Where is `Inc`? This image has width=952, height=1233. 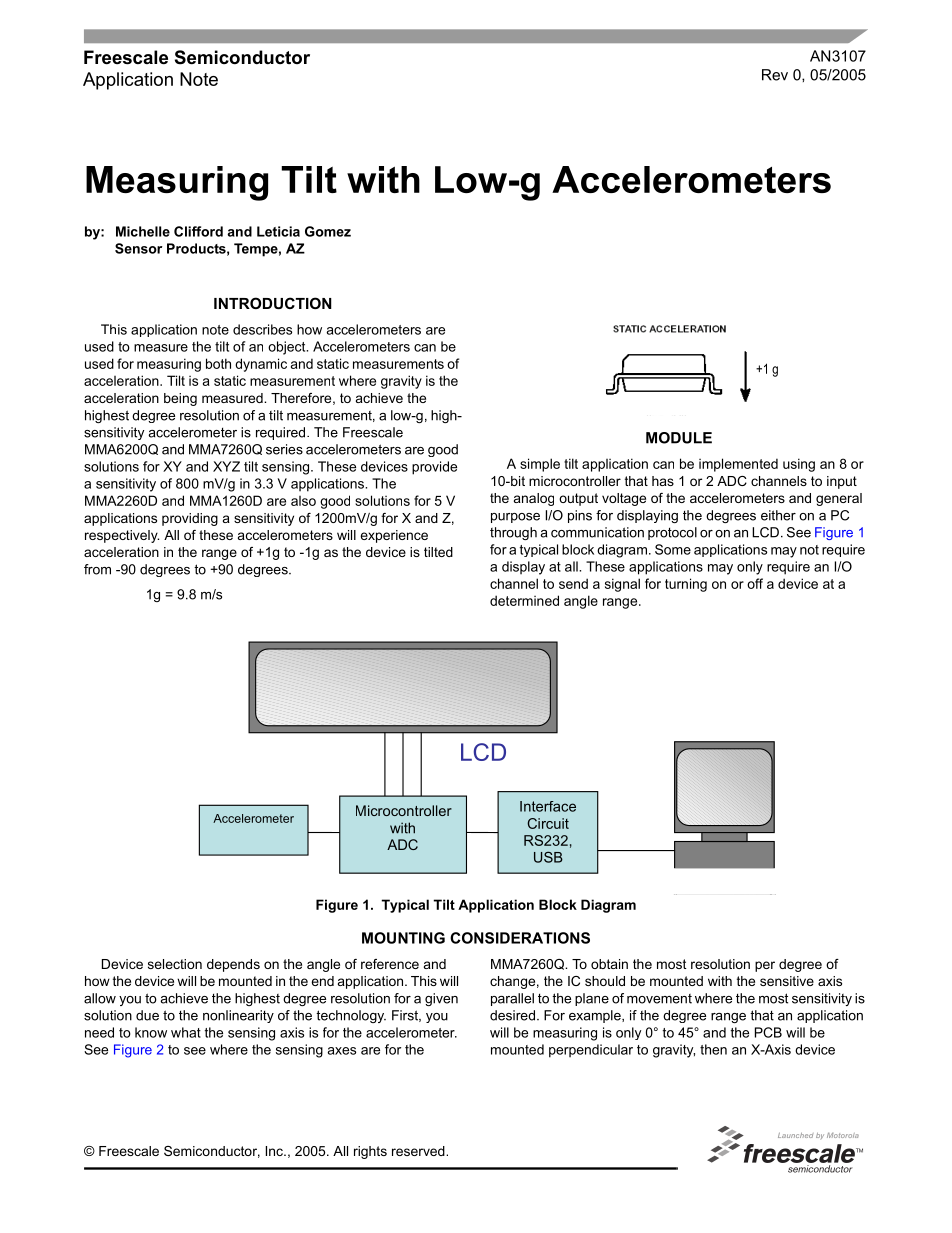
Inc is located at coordinates (275, 1151).
